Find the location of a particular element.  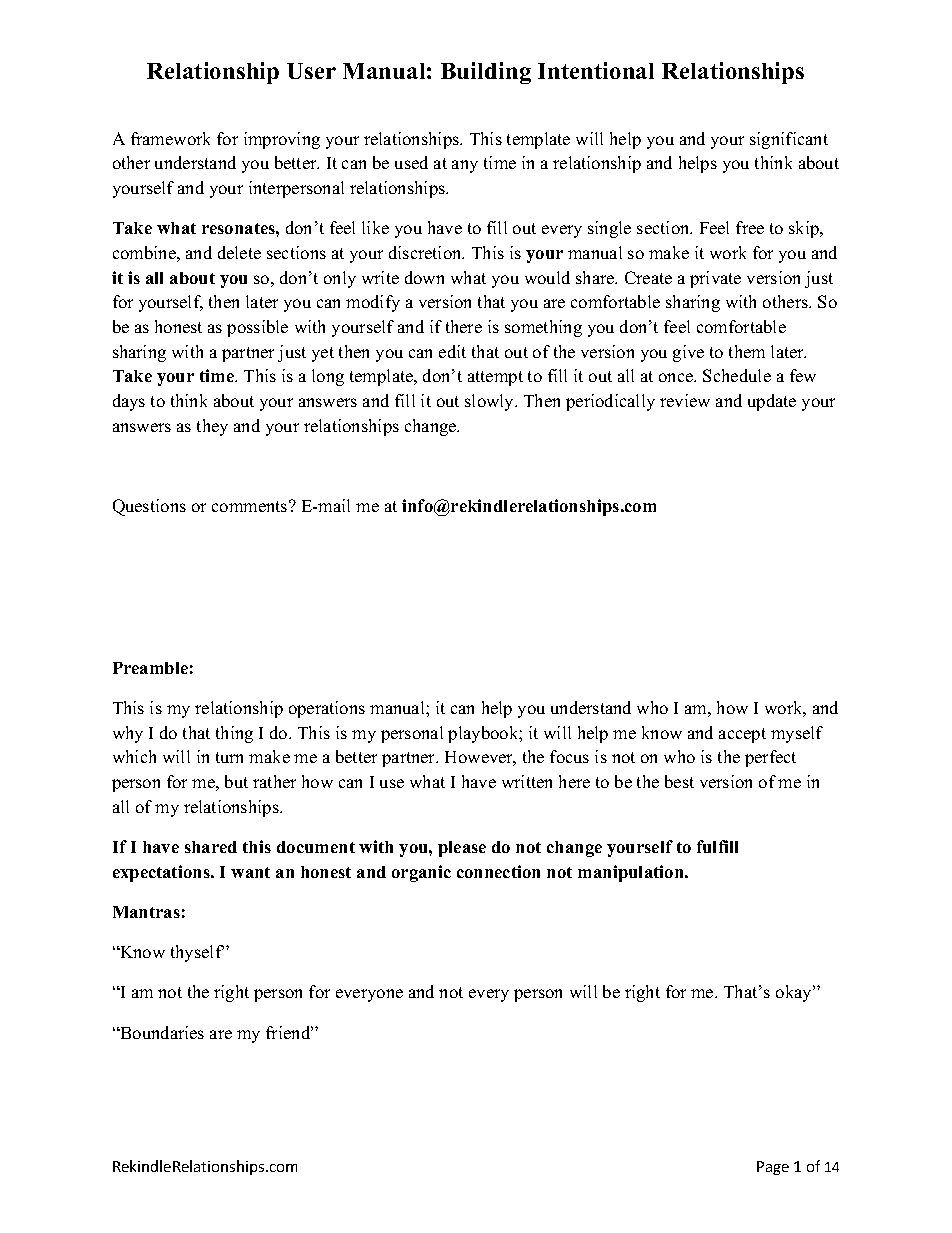

connection is located at coordinates (498, 871).
